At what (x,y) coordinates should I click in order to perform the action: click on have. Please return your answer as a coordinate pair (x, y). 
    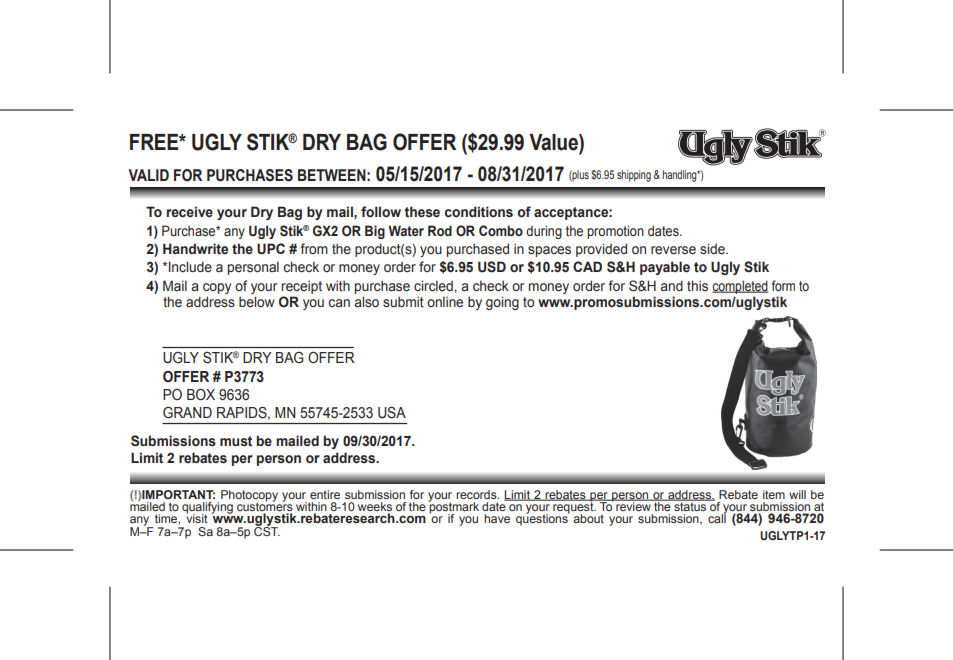
    Looking at the image, I should click on (497, 518).
